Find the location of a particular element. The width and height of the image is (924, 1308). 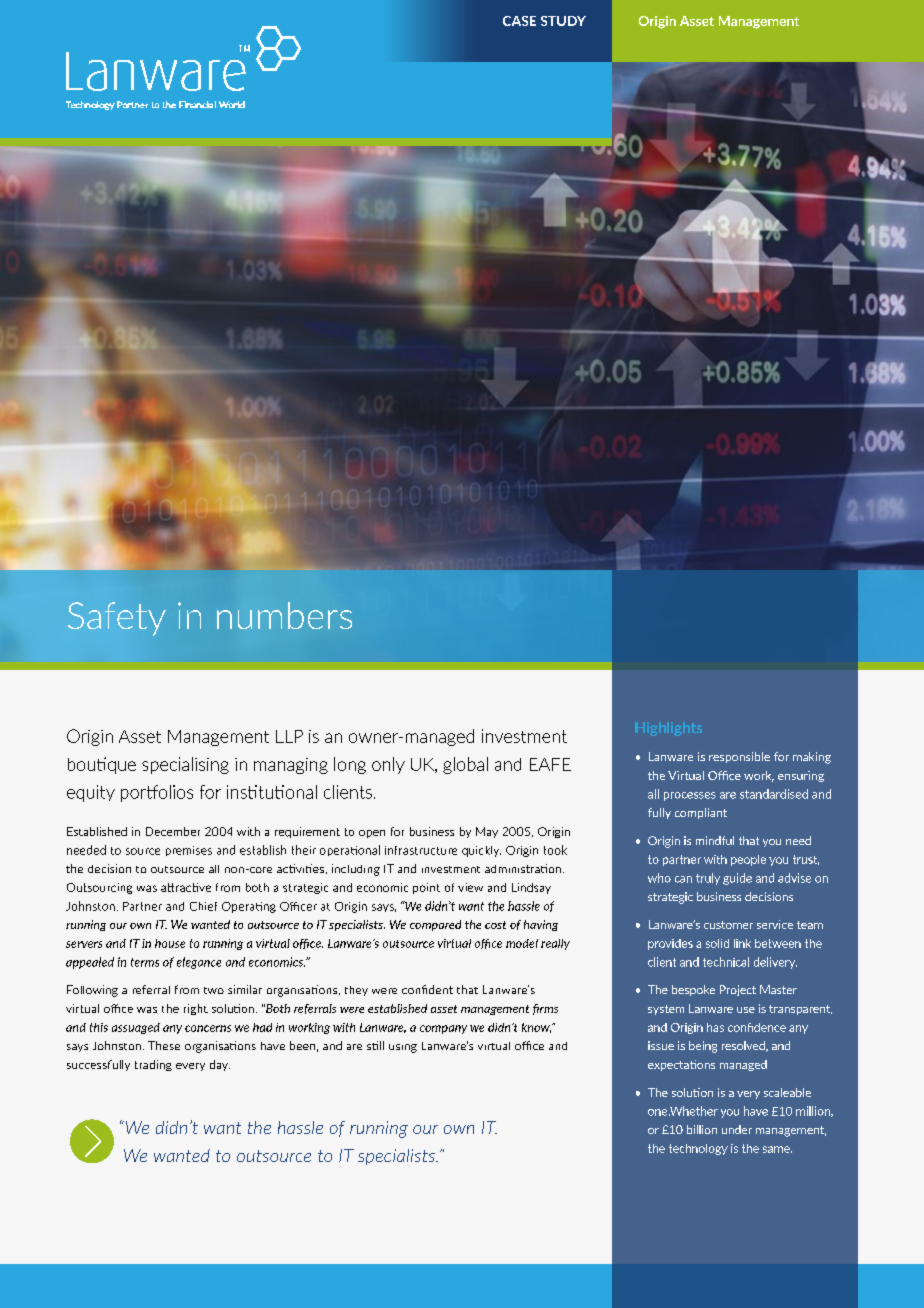

using is located at coordinates (403, 1048).
